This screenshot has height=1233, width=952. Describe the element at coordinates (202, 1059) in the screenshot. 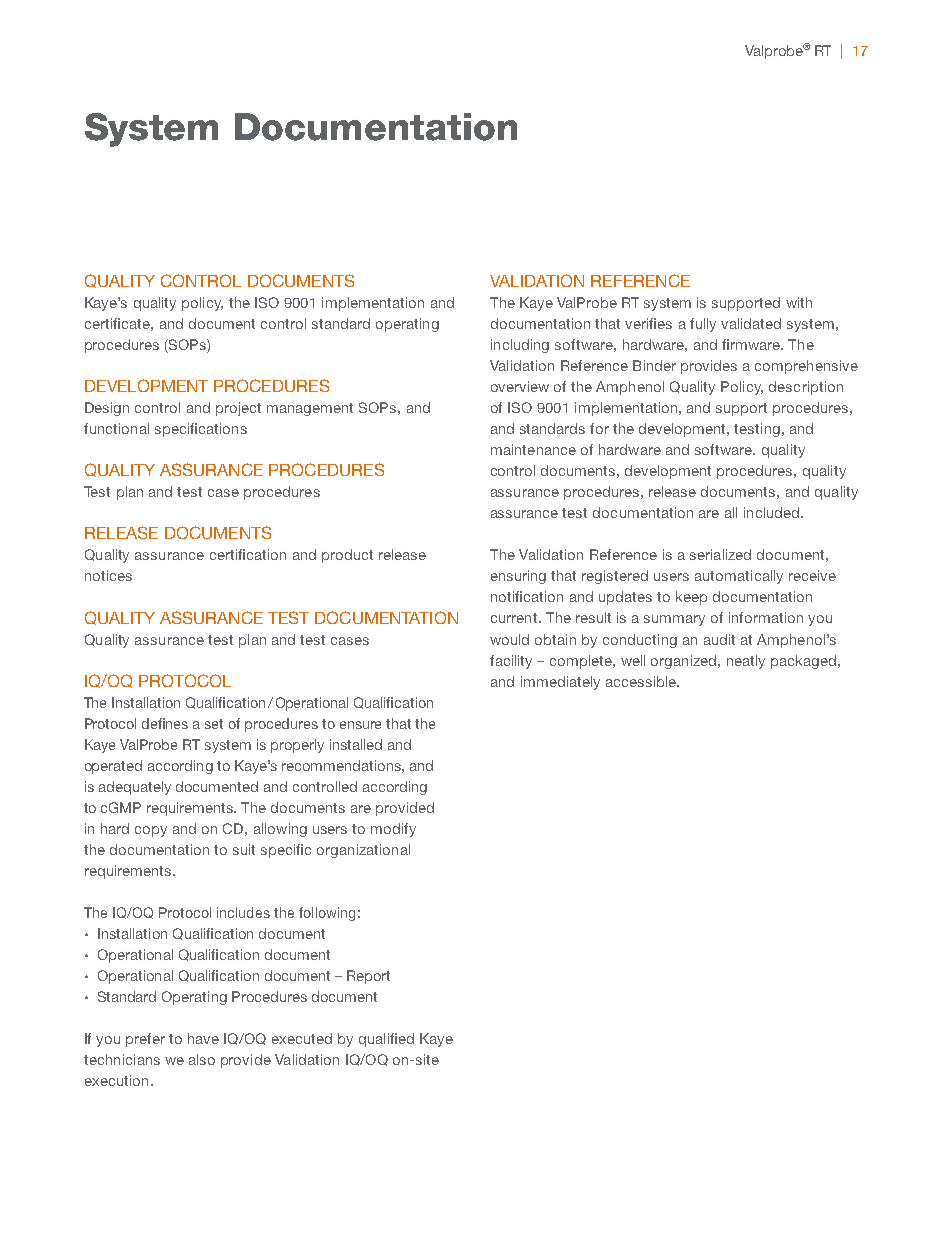

I see `also` at that location.
